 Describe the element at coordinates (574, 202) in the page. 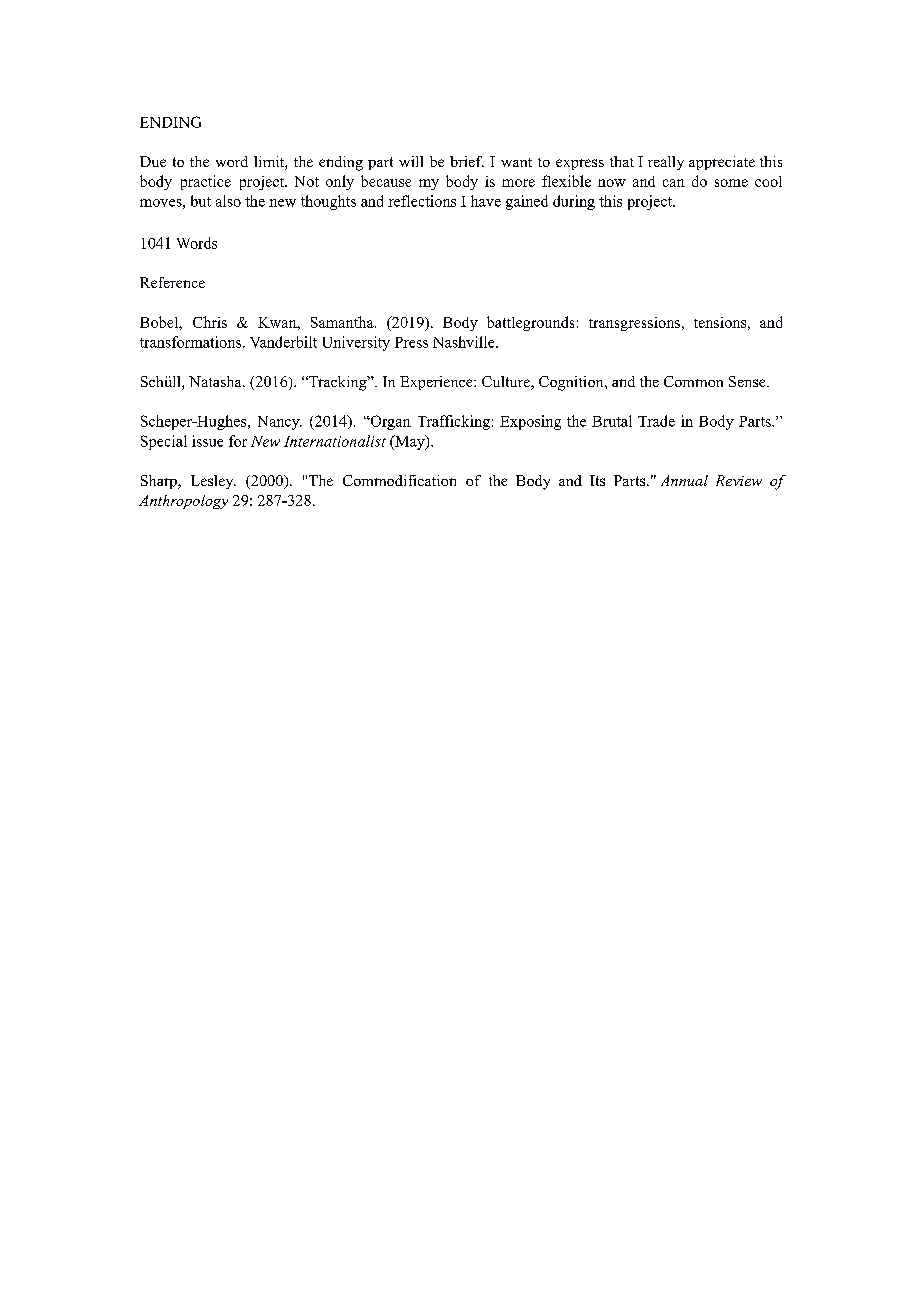

I see `during` at that location.
